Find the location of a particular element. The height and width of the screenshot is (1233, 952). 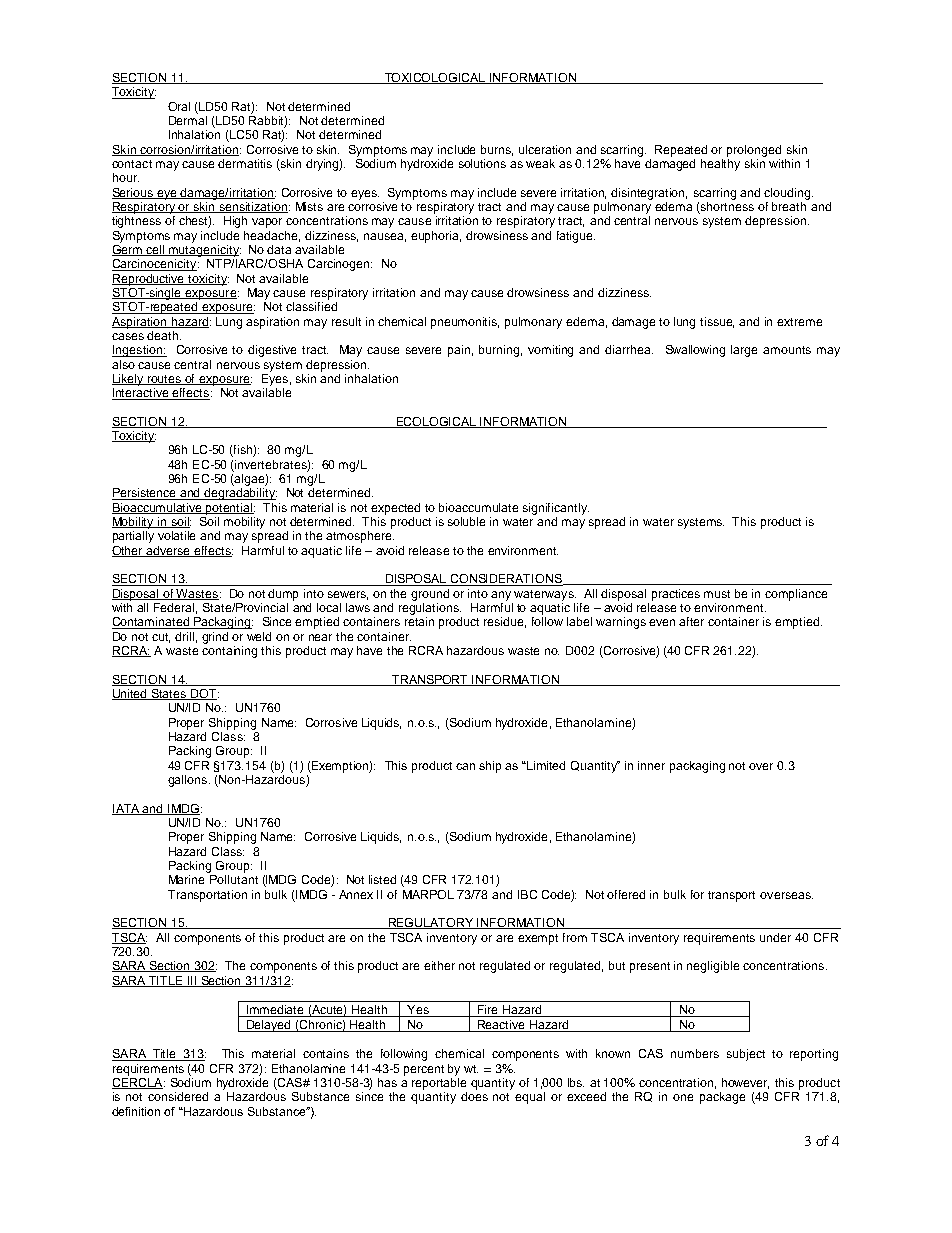

DOT is located at coordinates (204, 694).
